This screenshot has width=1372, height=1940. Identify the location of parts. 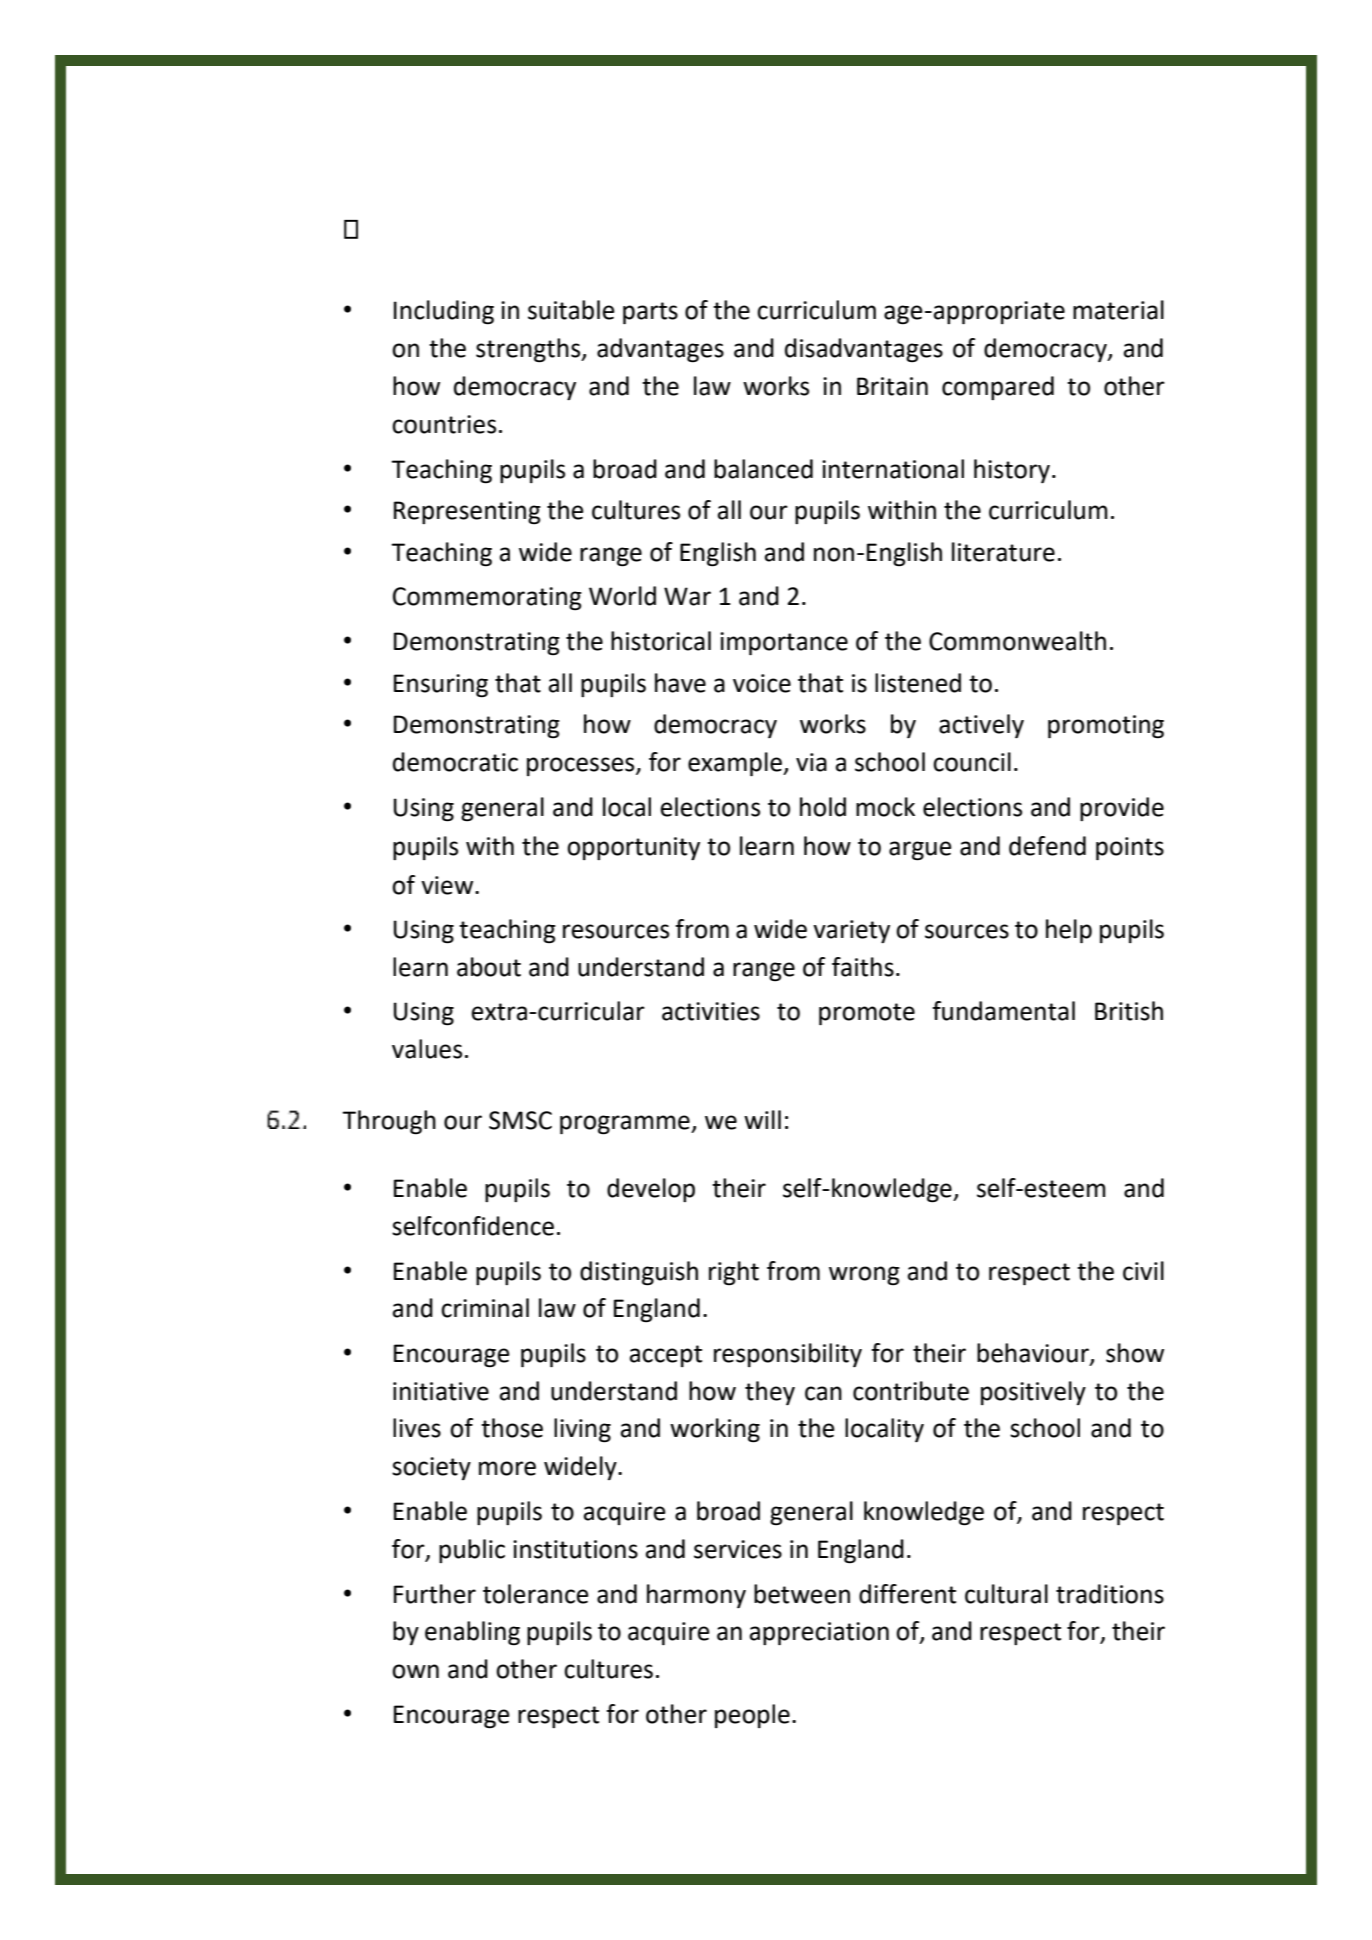
(650, 313).
